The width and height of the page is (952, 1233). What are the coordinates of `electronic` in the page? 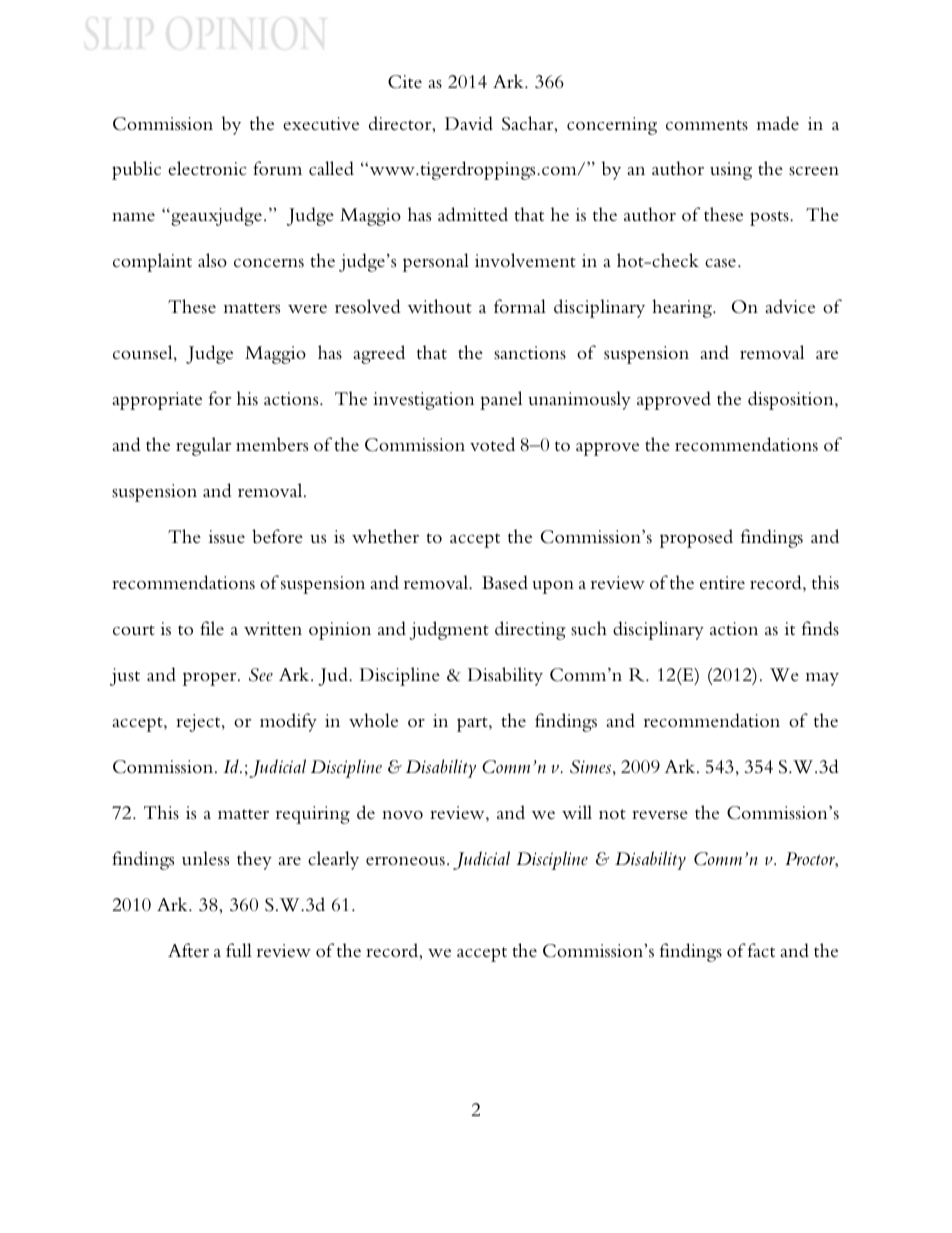 It's located at (207, 168).
